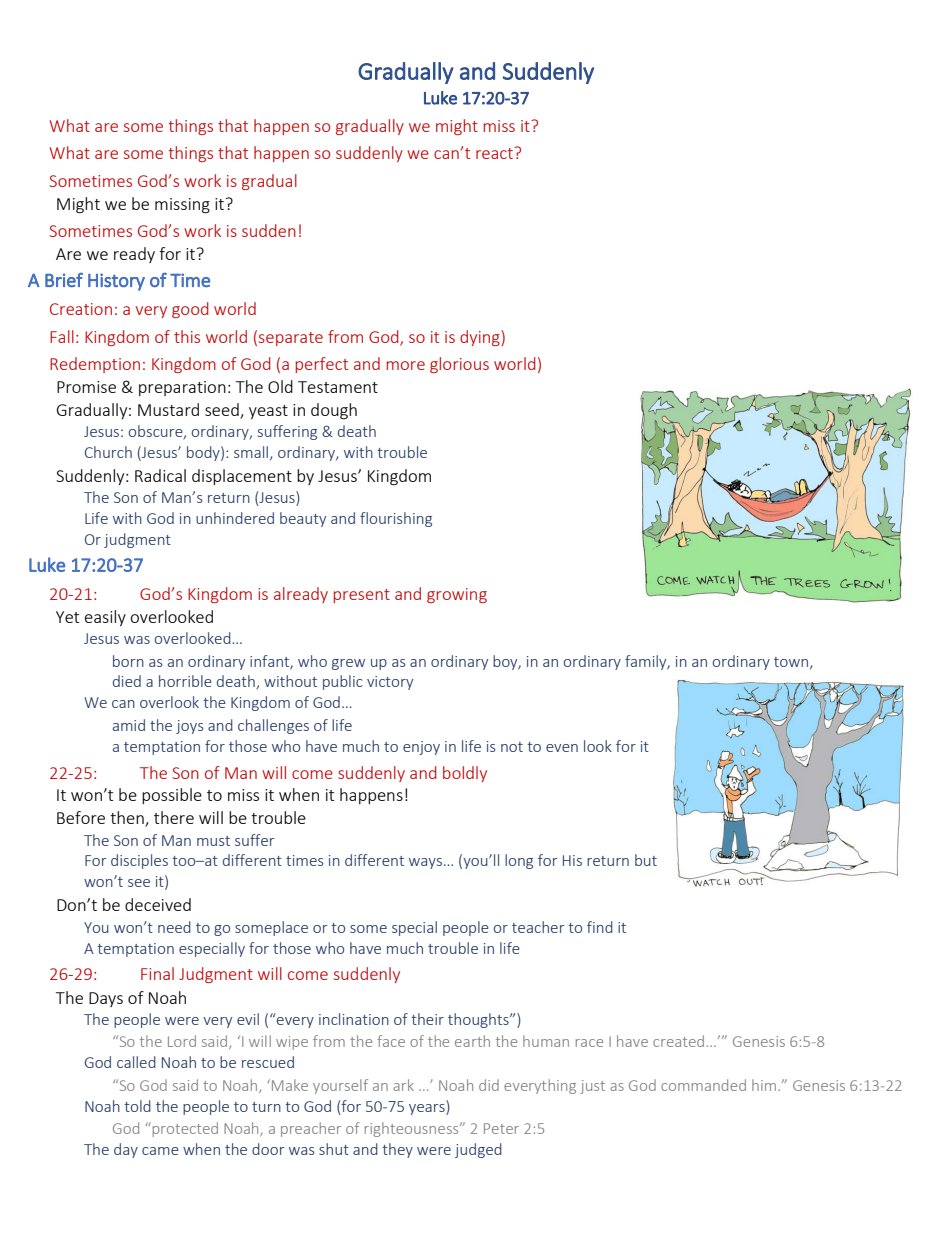  I want to click on ways, so click(425, 863).
